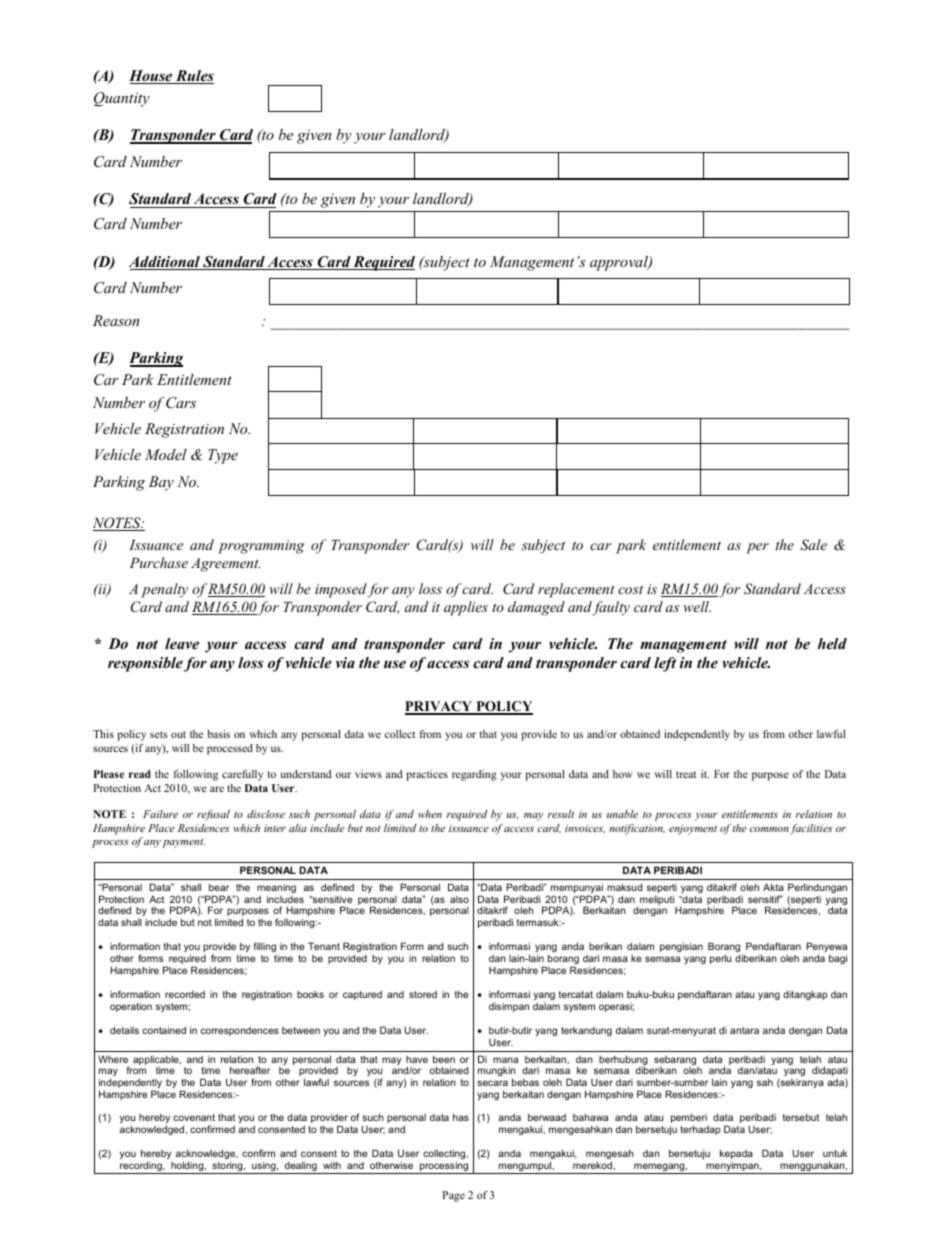  I want to click on Cars, so click(181, 403).
